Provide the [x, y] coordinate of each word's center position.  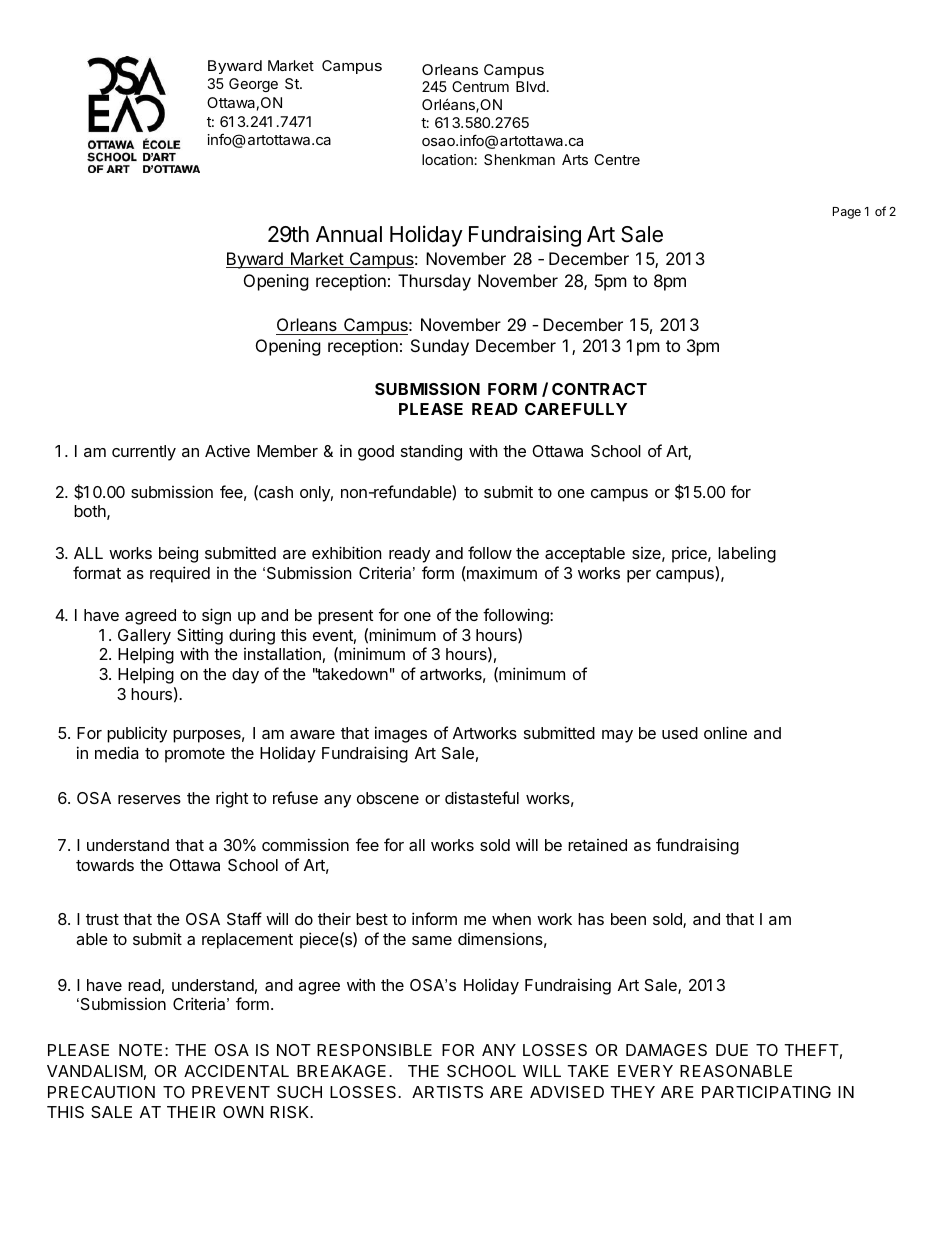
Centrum [480, 86]
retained [597, 845]
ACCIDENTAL [236, 1071]
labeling [747, 554]
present [345, 617]
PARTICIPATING [766, 1092]
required [180, 574]
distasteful [482, 797]
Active [227, 451]
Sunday [440, 347]
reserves [149, 799]
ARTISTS [447, 1092]
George [253, 85]
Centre [617, 159]
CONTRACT [599, 389]
